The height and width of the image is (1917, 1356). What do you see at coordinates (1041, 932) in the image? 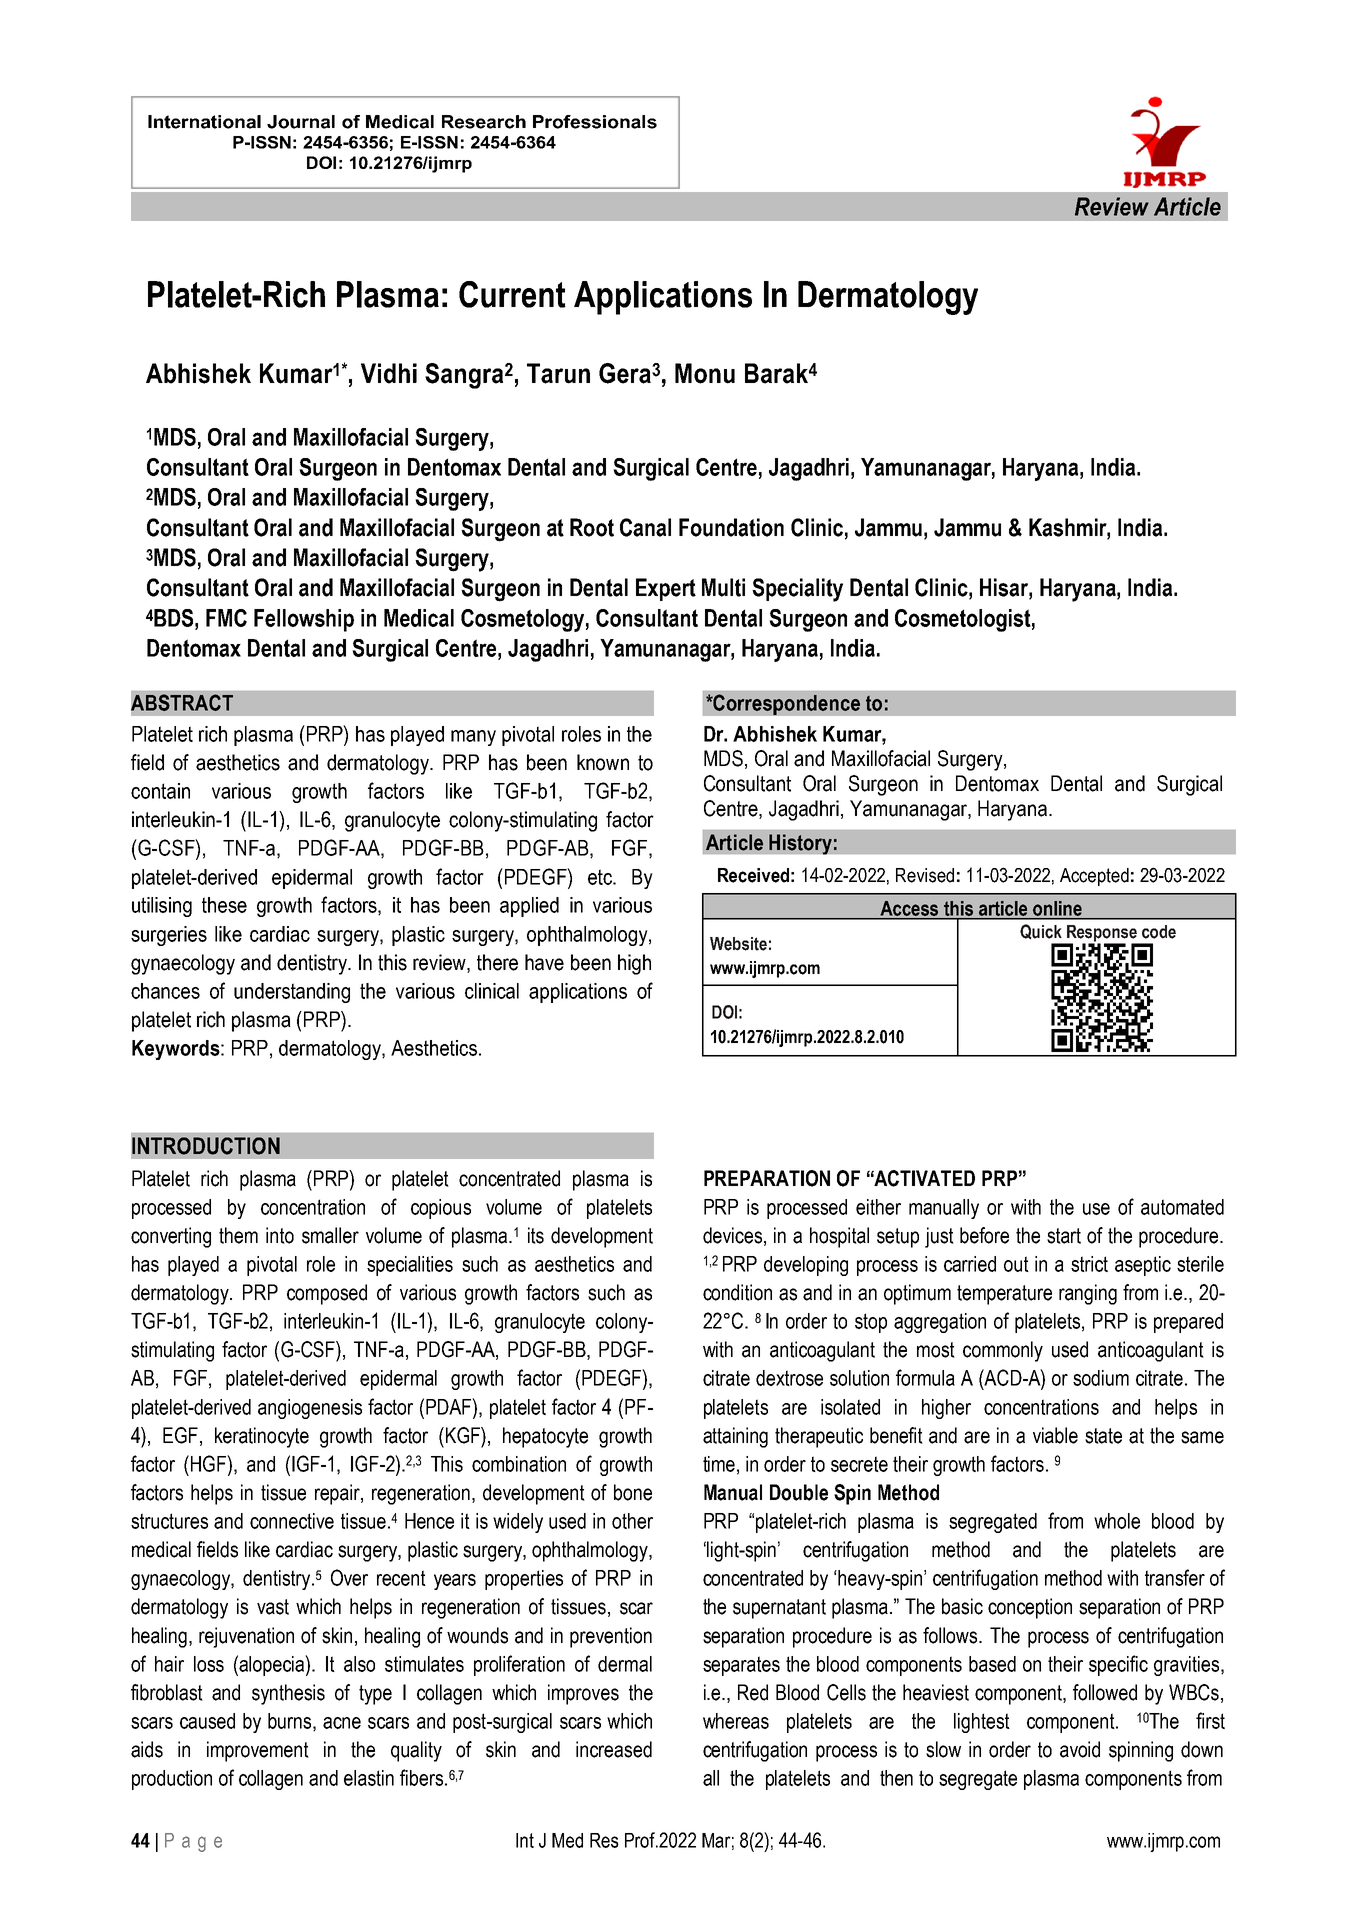
I see `Quick` at bounding box center [1041, 932].
